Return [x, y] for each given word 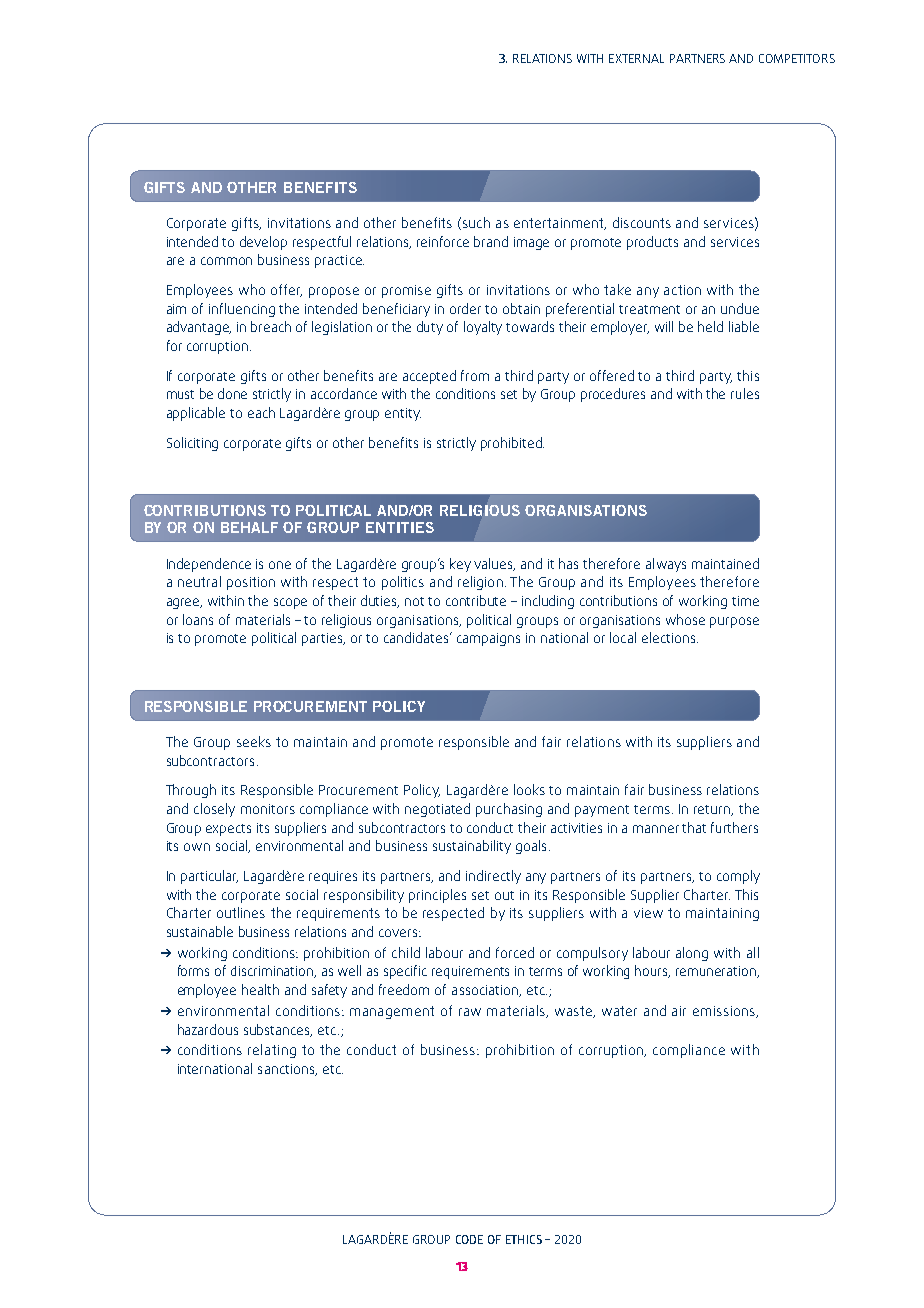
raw [470, 1012]
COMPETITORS [797, 58]
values [494, 564]
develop [263, 243]
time [745, 601]
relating [272, 1051]
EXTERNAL [636, 58]
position [251, 583]
